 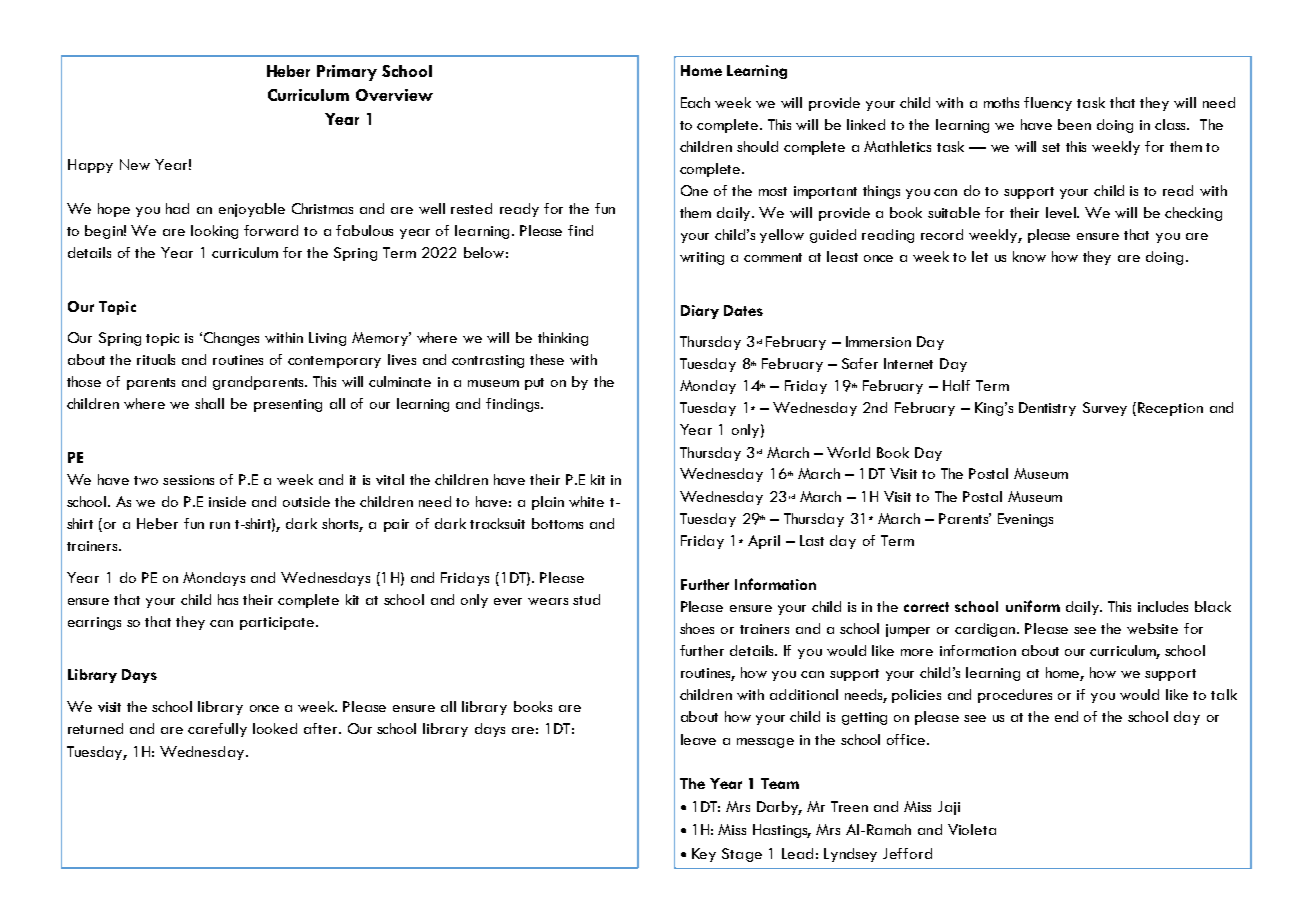 I want to click on carefully, so click(x=217, y=730).
